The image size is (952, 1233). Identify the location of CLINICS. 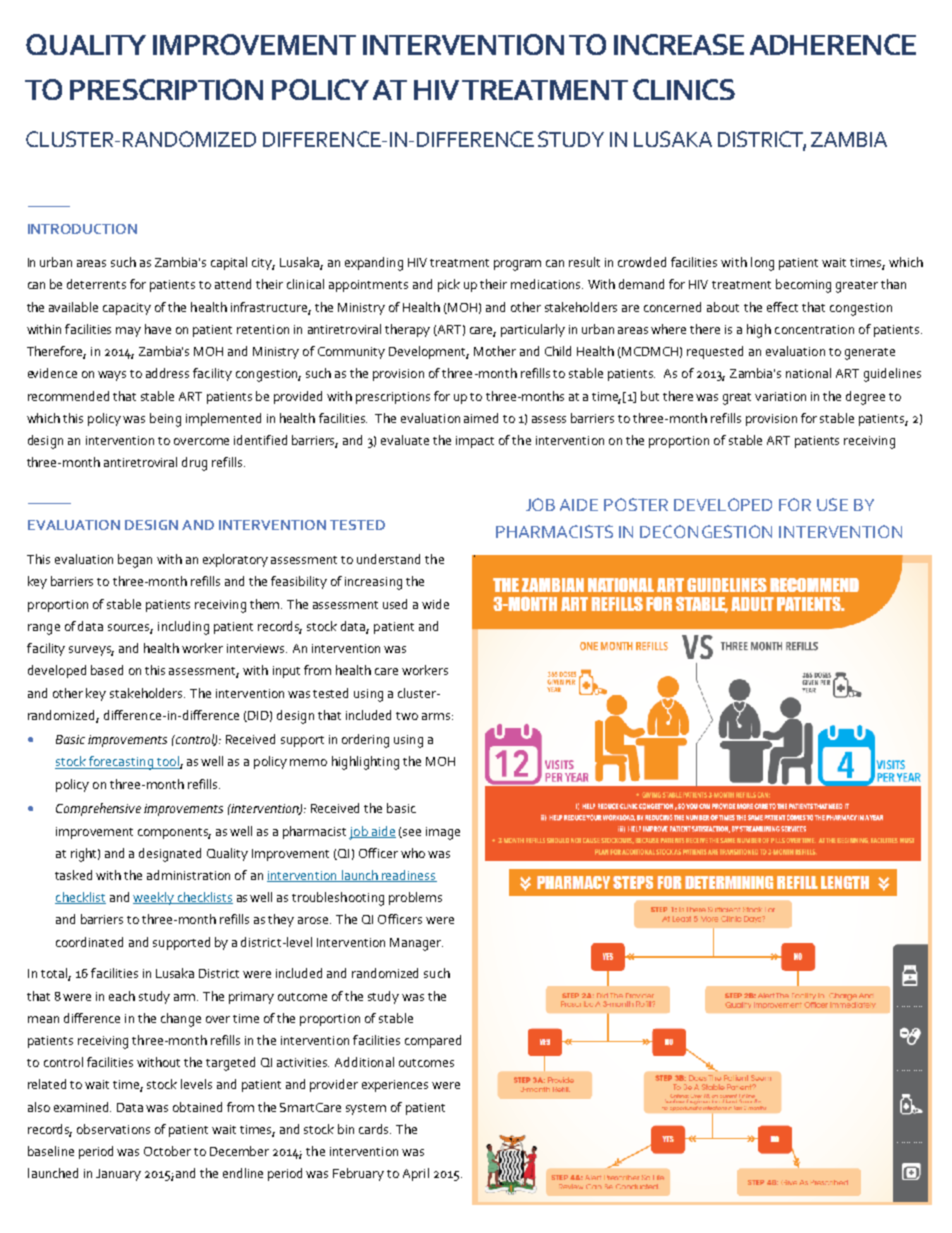
(684, 89).
